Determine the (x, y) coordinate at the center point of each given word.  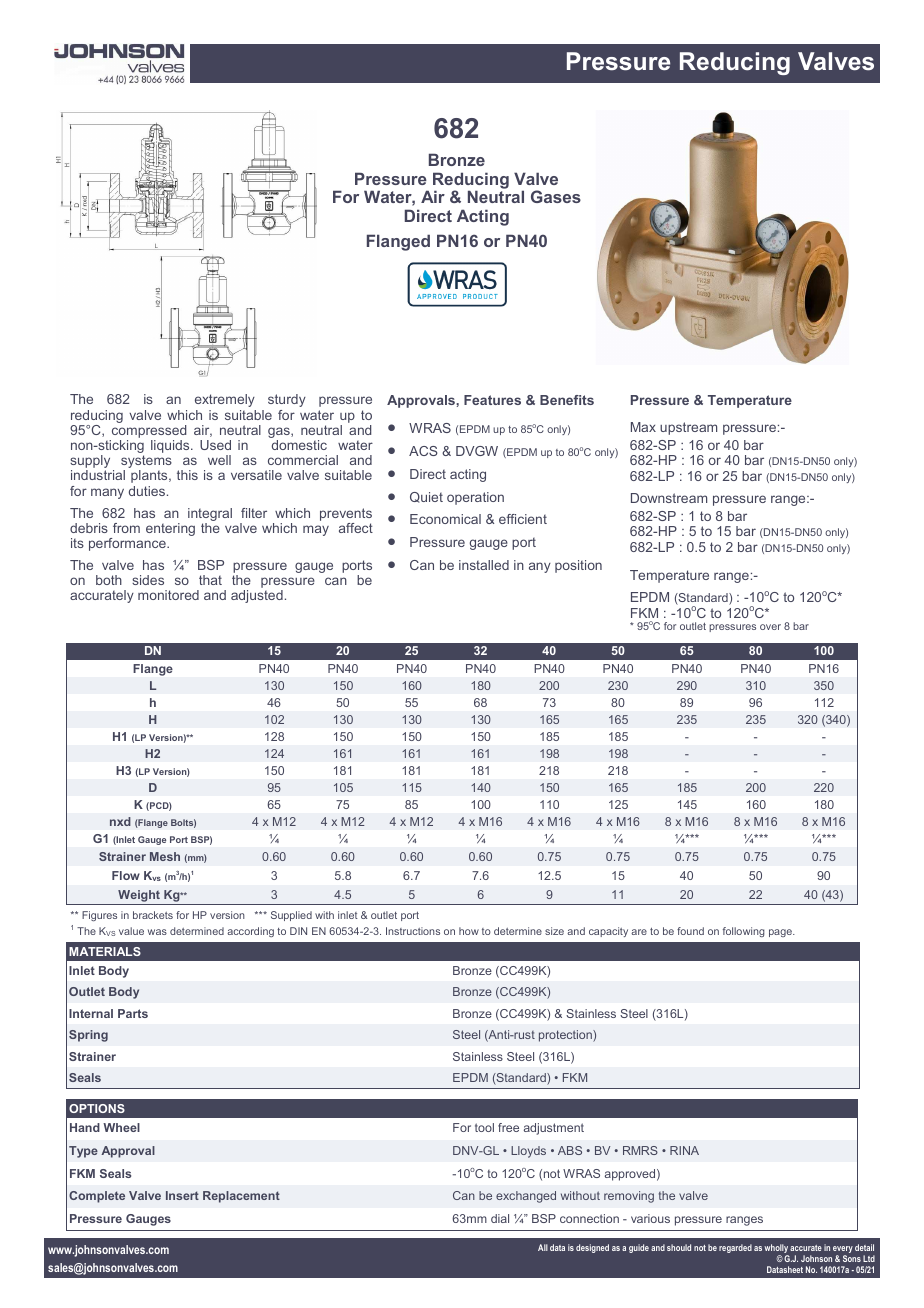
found (690, 931)
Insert (182, 1195)
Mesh (165, 856)
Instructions (413, 931)
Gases (556, 196)
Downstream (669, 498)
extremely (225, 400)
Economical (445, 519)
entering (170, 529)
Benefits (567, 400)
